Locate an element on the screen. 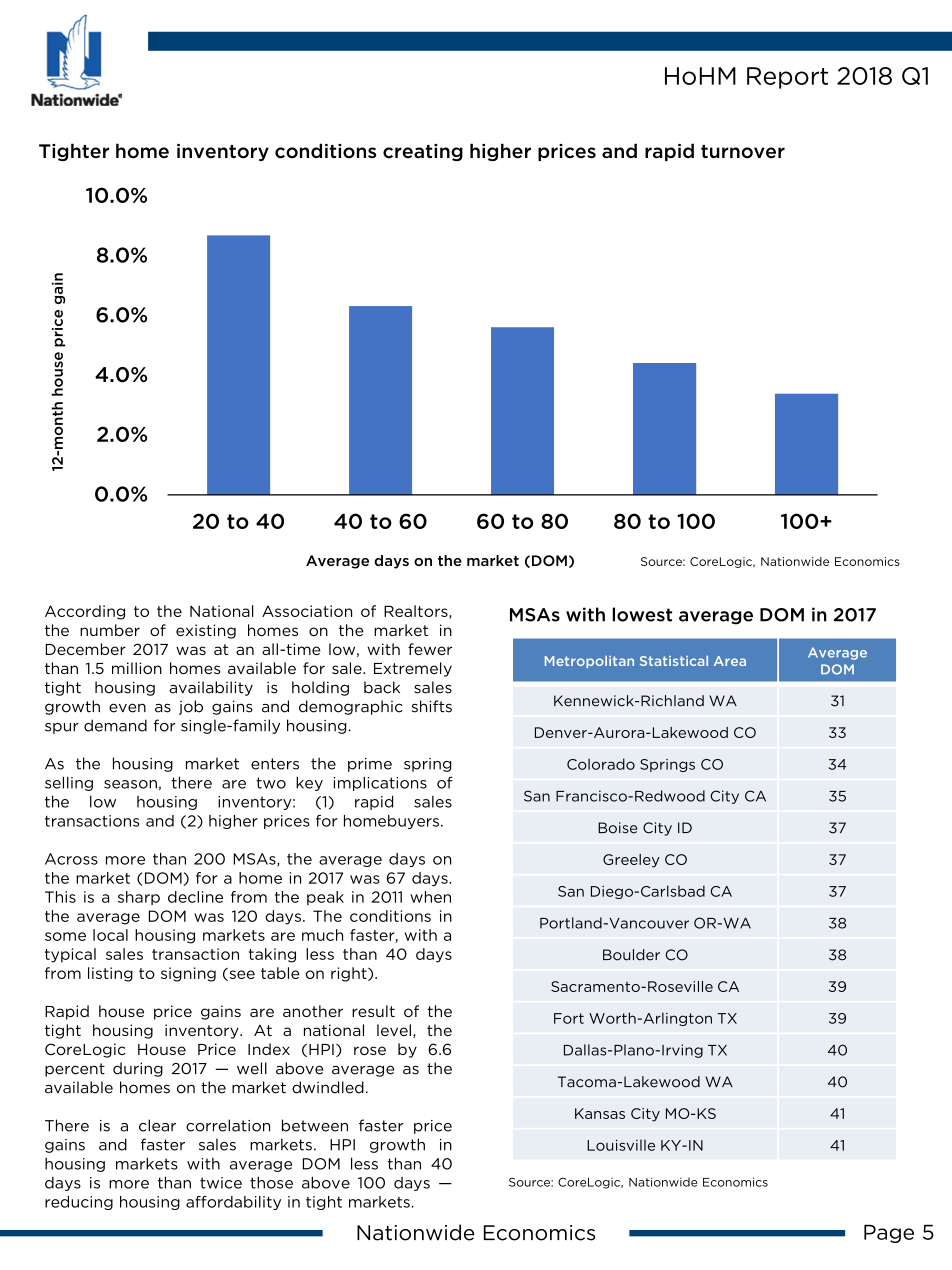 This screenshot has height=1270, width=952. Louisville is located at coordinates (621, 1145).
